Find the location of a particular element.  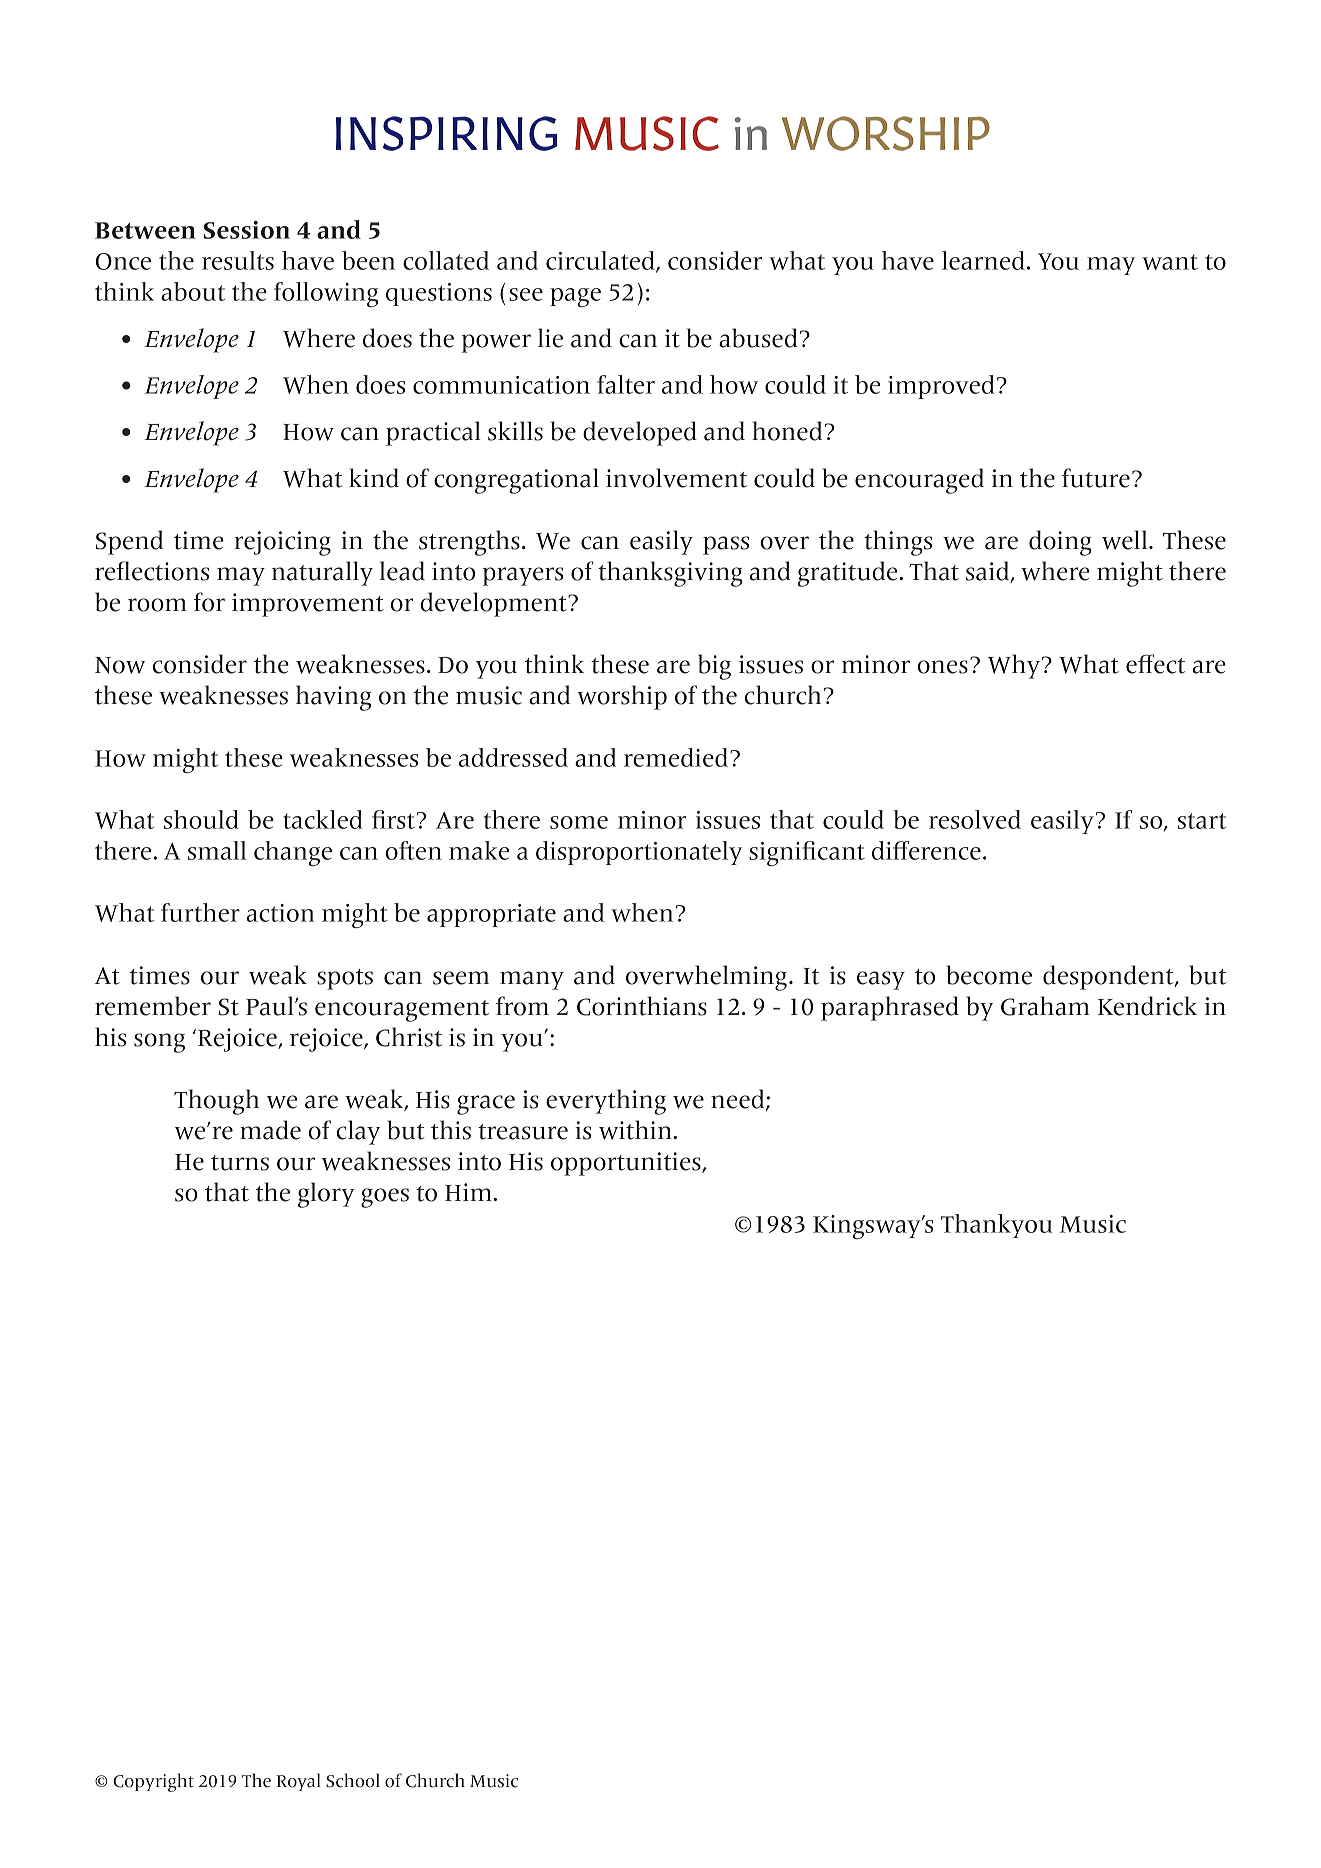

learned is located at coordinates (983, 260).
